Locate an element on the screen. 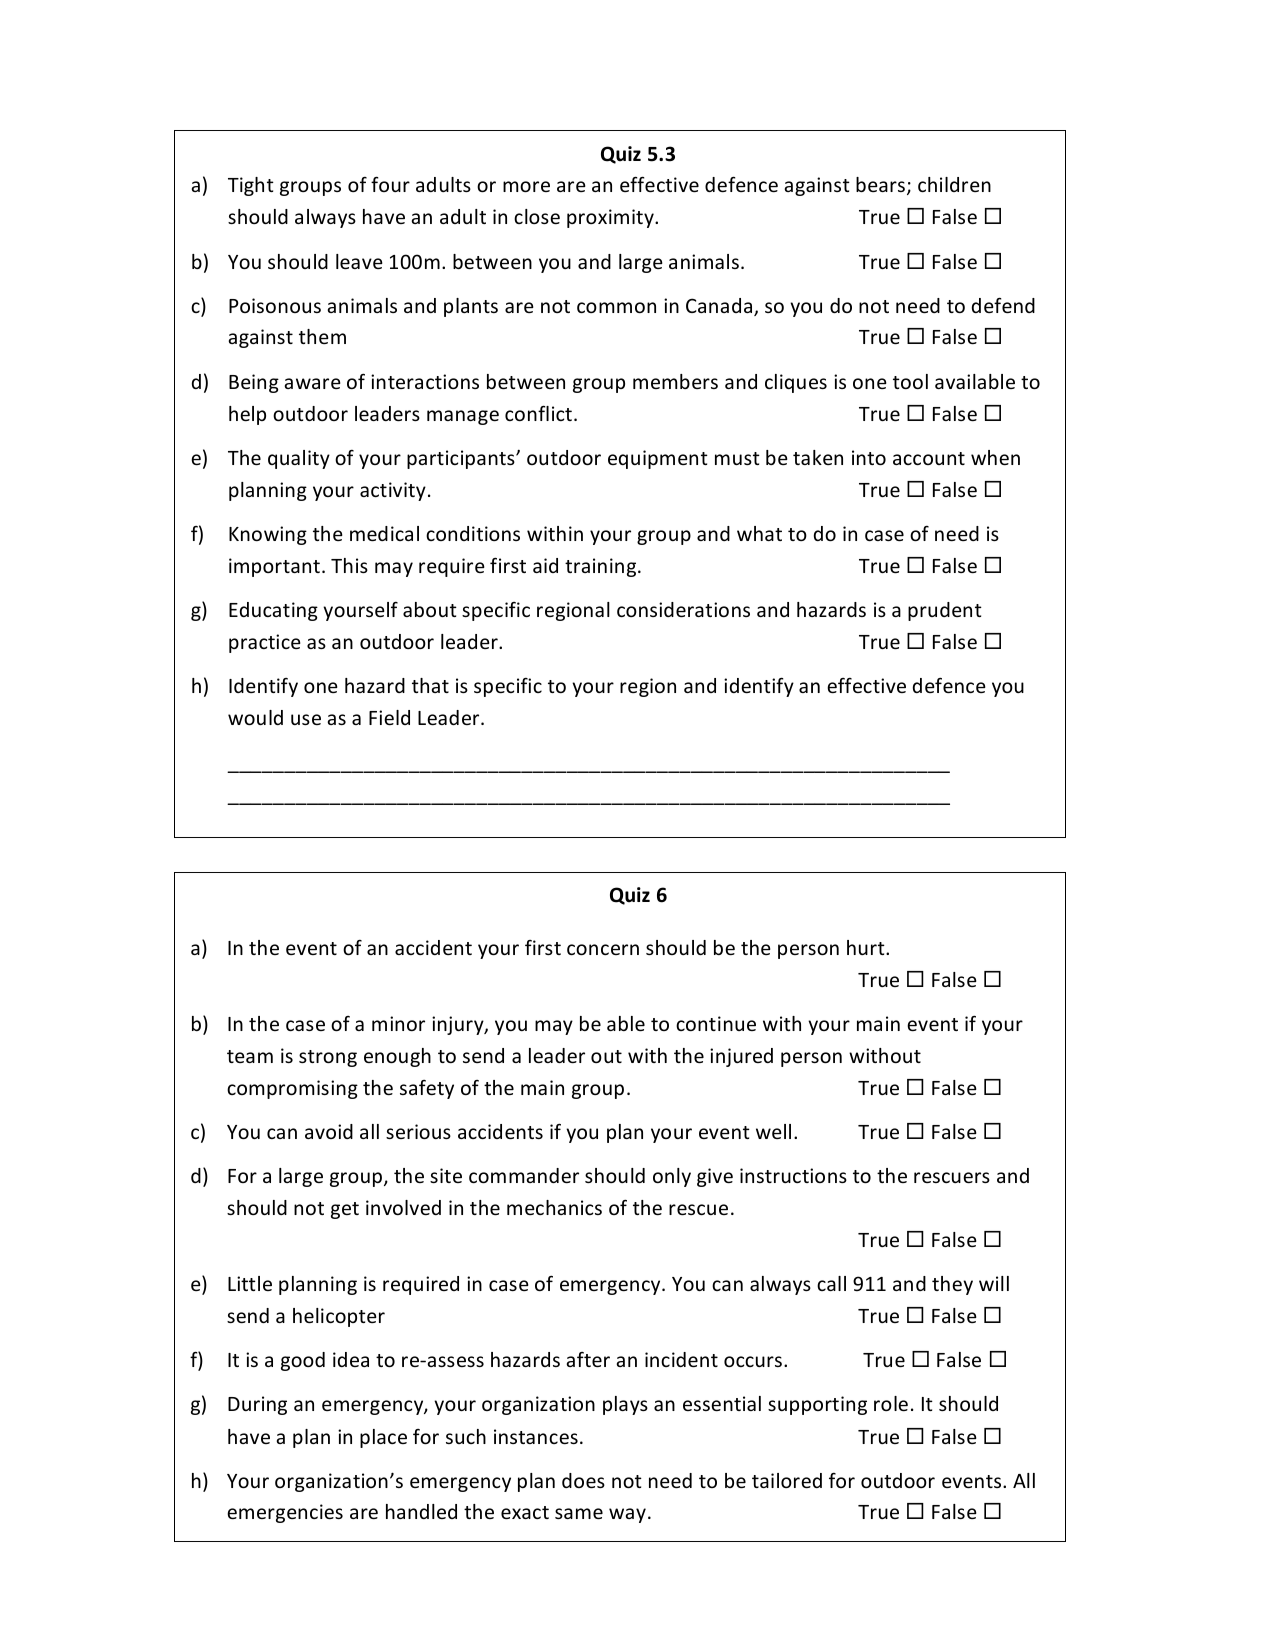  use is located at coordinates (306, 719).
